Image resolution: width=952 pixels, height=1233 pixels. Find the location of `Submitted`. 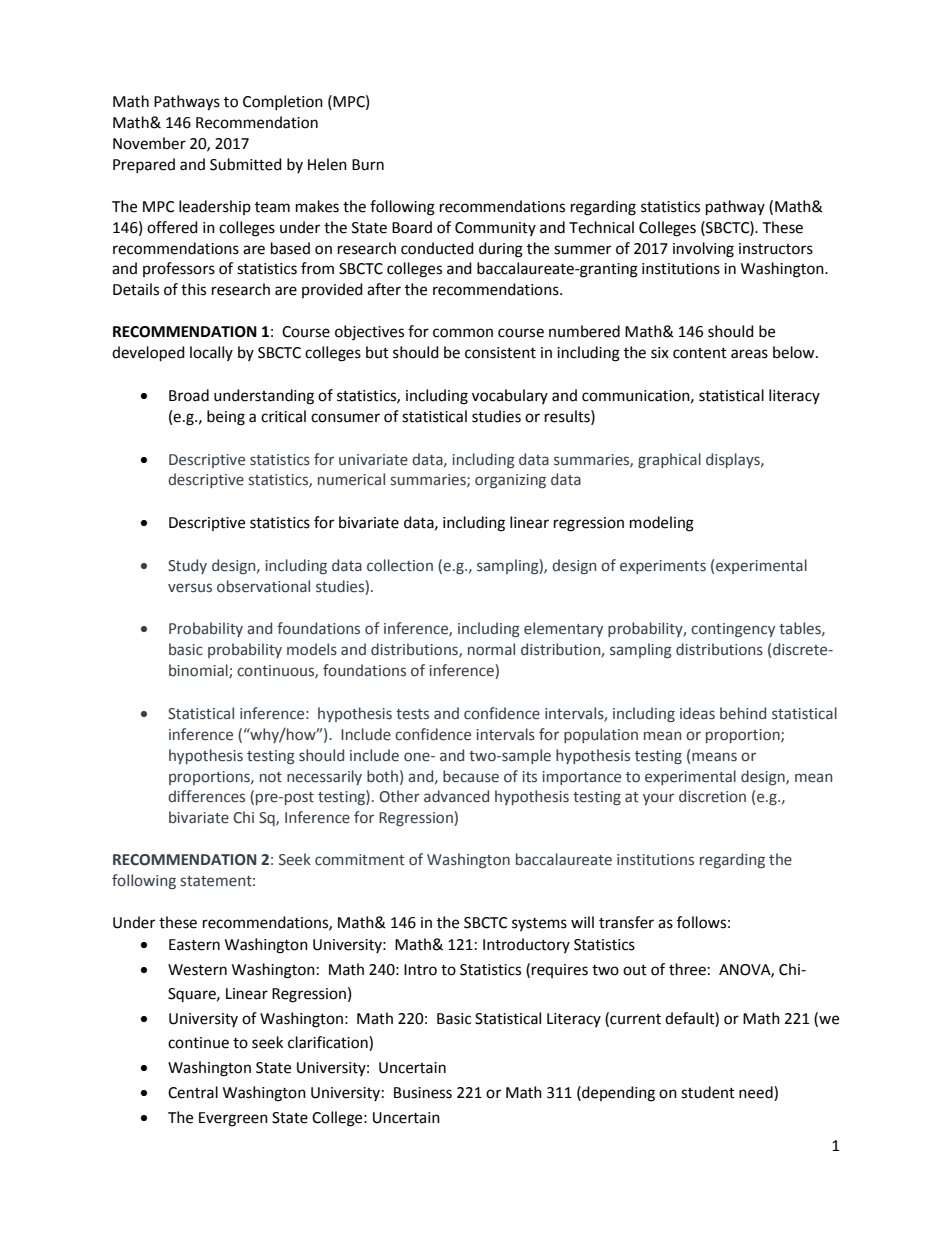

Submitted is located at coordinates (246, 164).
